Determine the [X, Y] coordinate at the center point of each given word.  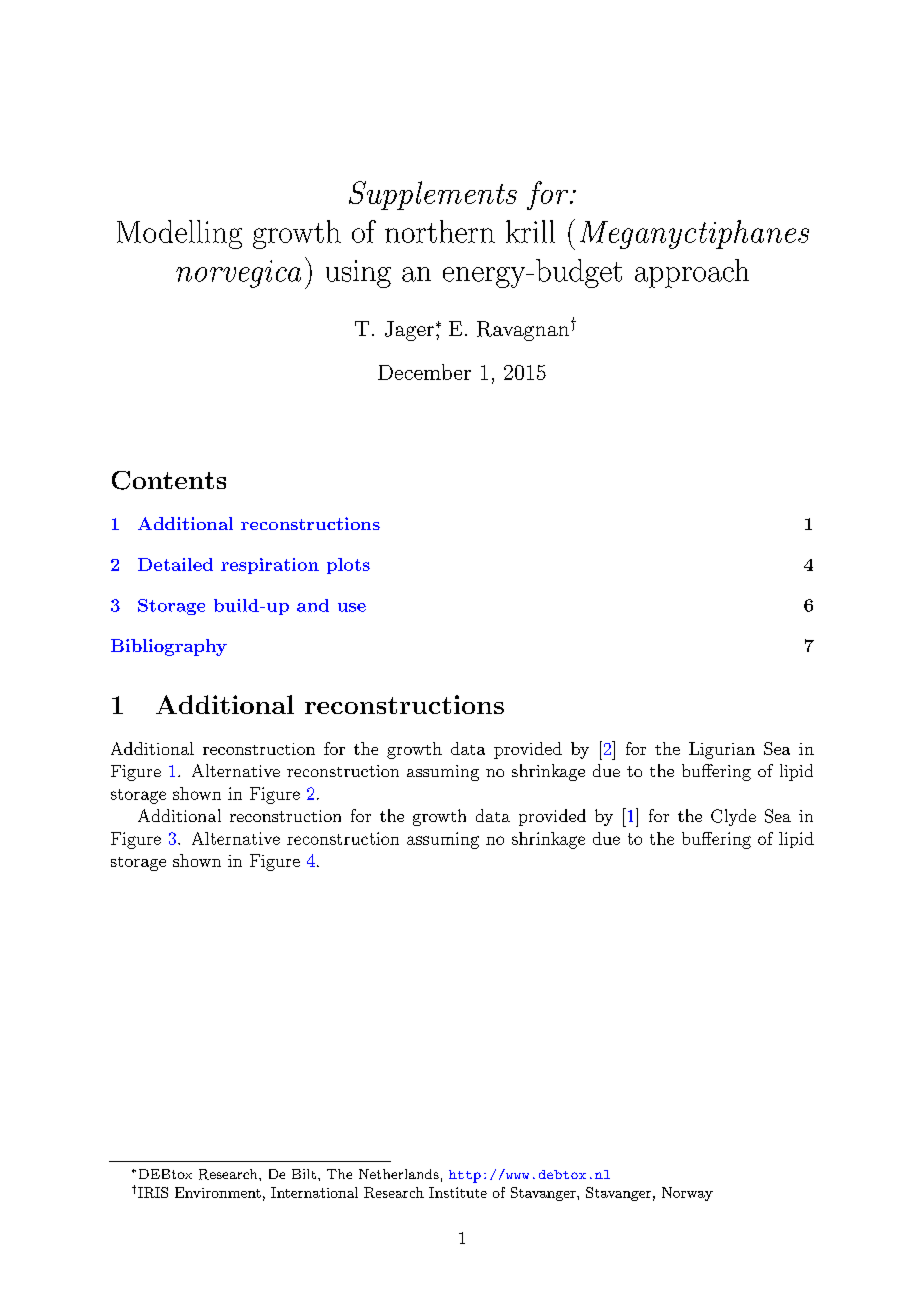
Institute [458, 1192]
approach [692, 273]
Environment [218, 1192]
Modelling [179, 234]
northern [440, 231]
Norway [687, 1194]
